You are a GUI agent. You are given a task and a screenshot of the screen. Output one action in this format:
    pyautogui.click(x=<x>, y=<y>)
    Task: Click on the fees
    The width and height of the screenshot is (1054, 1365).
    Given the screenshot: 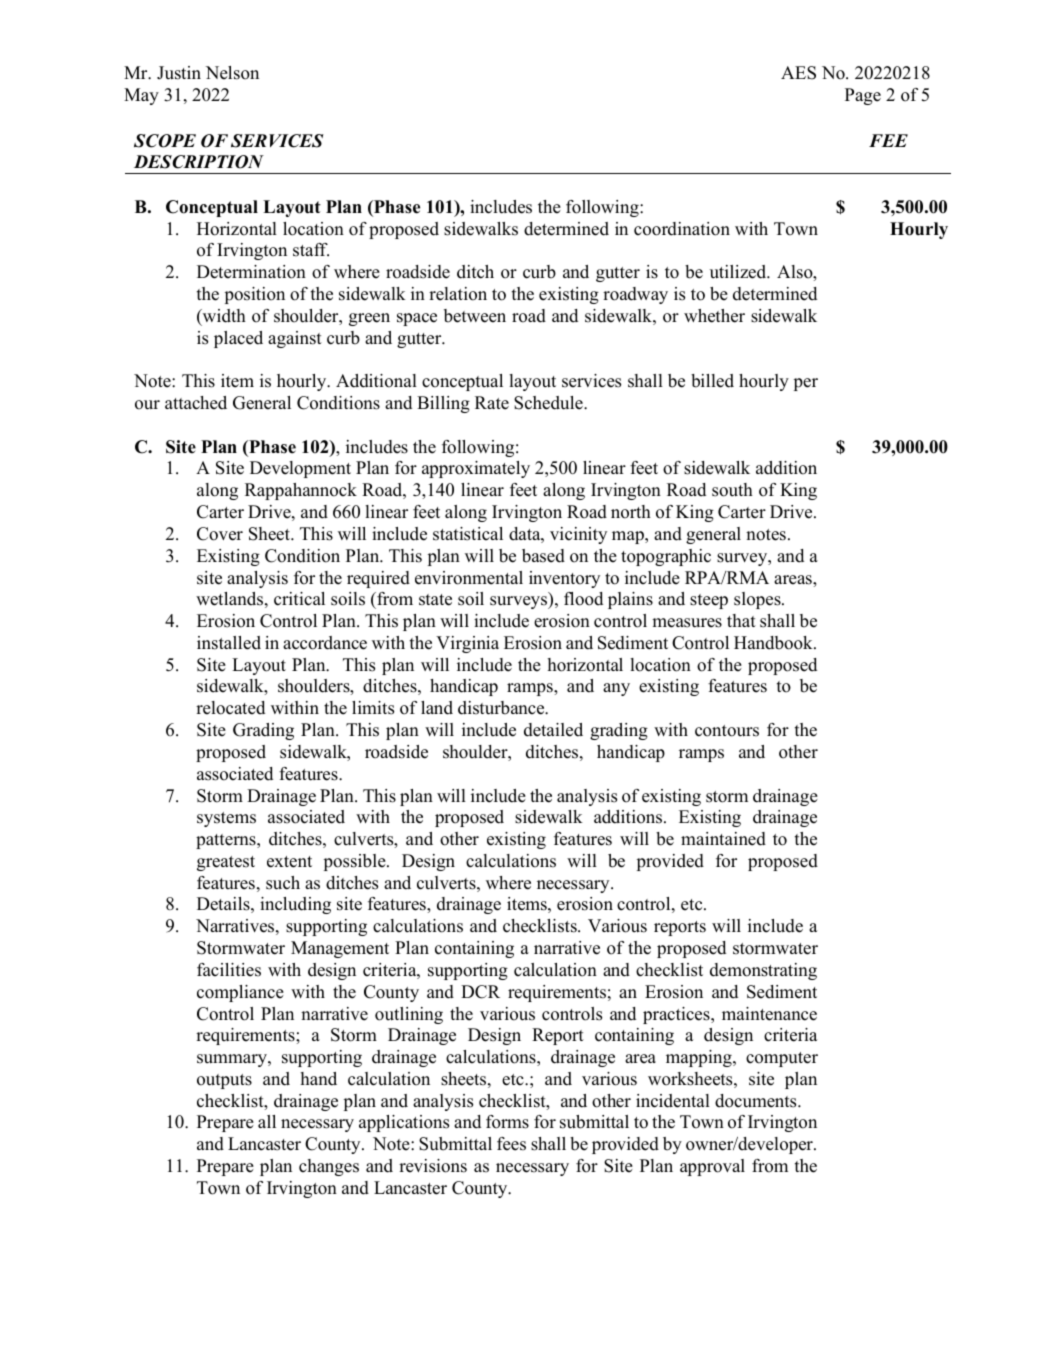 What is the action you would take?
    pyautogui.click(x=511, y=1144)
